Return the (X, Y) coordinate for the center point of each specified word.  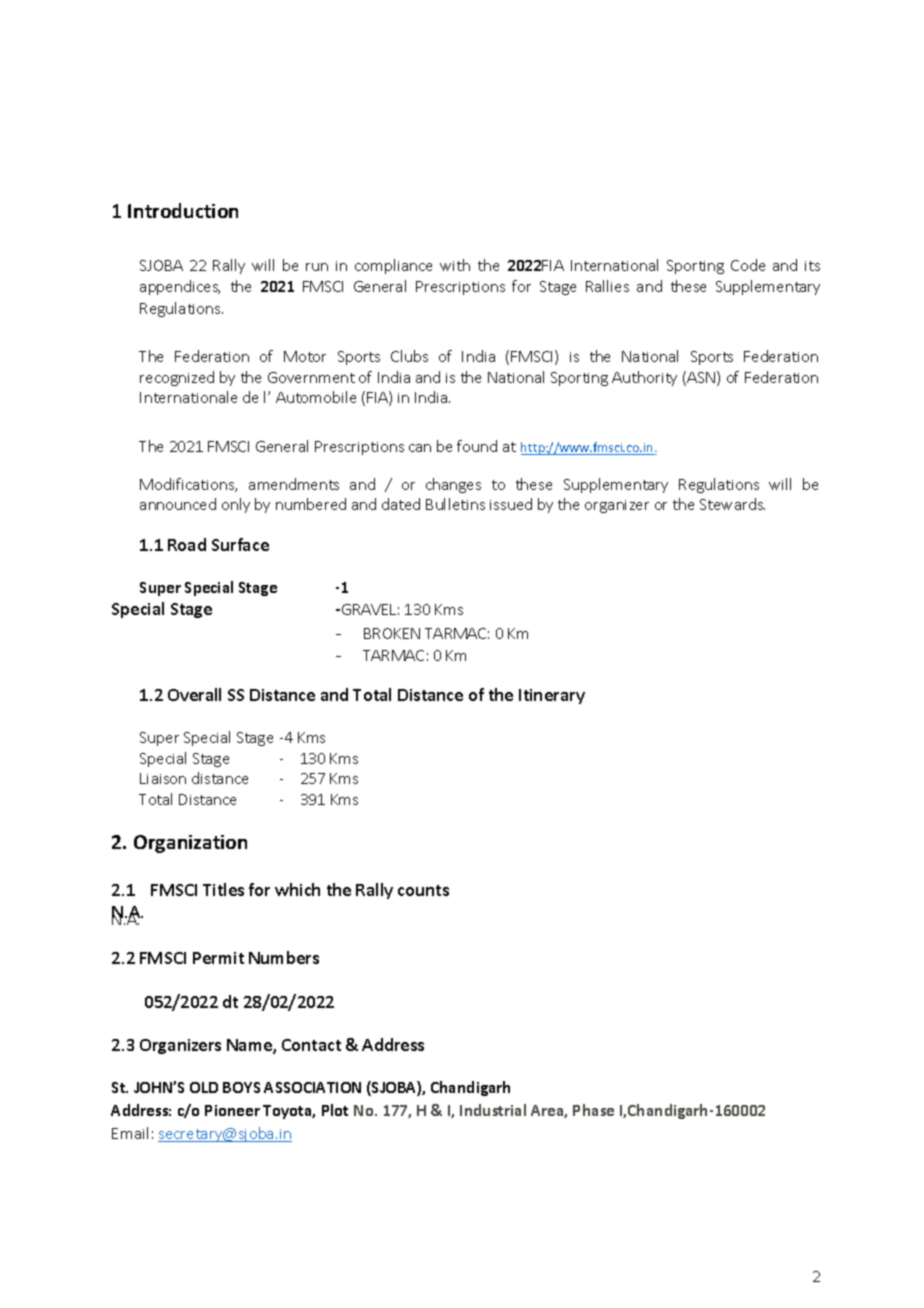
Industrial (493, 1110)
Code (748, 265)
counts (423, 890)
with (455, 265)
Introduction (183, 210)
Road (187, 544)
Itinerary (552, 696)
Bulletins (455, 504)
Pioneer (232, 1110)
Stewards (732, 504)
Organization (190, 844)
